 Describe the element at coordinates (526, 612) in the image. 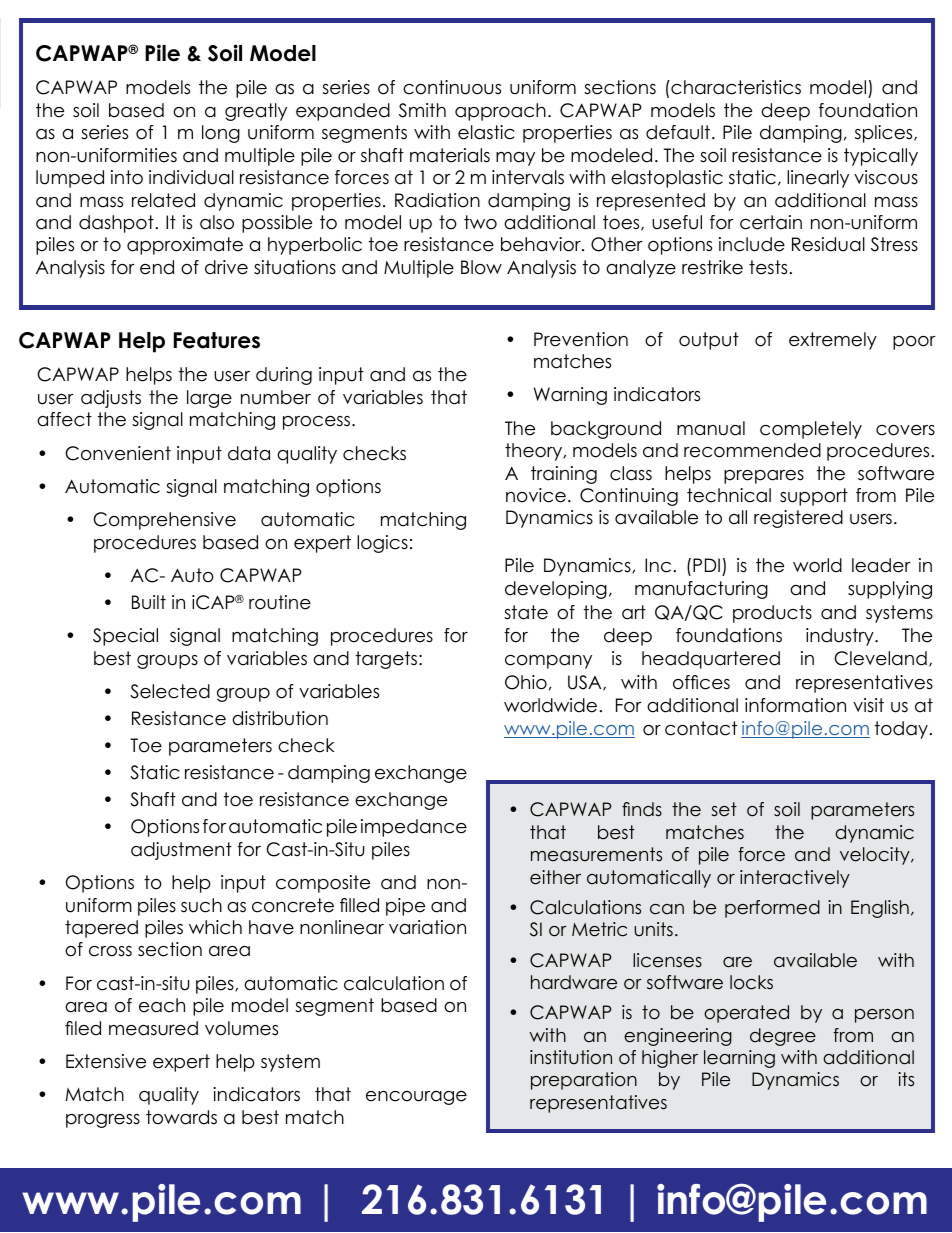

I see `state` at that location.
